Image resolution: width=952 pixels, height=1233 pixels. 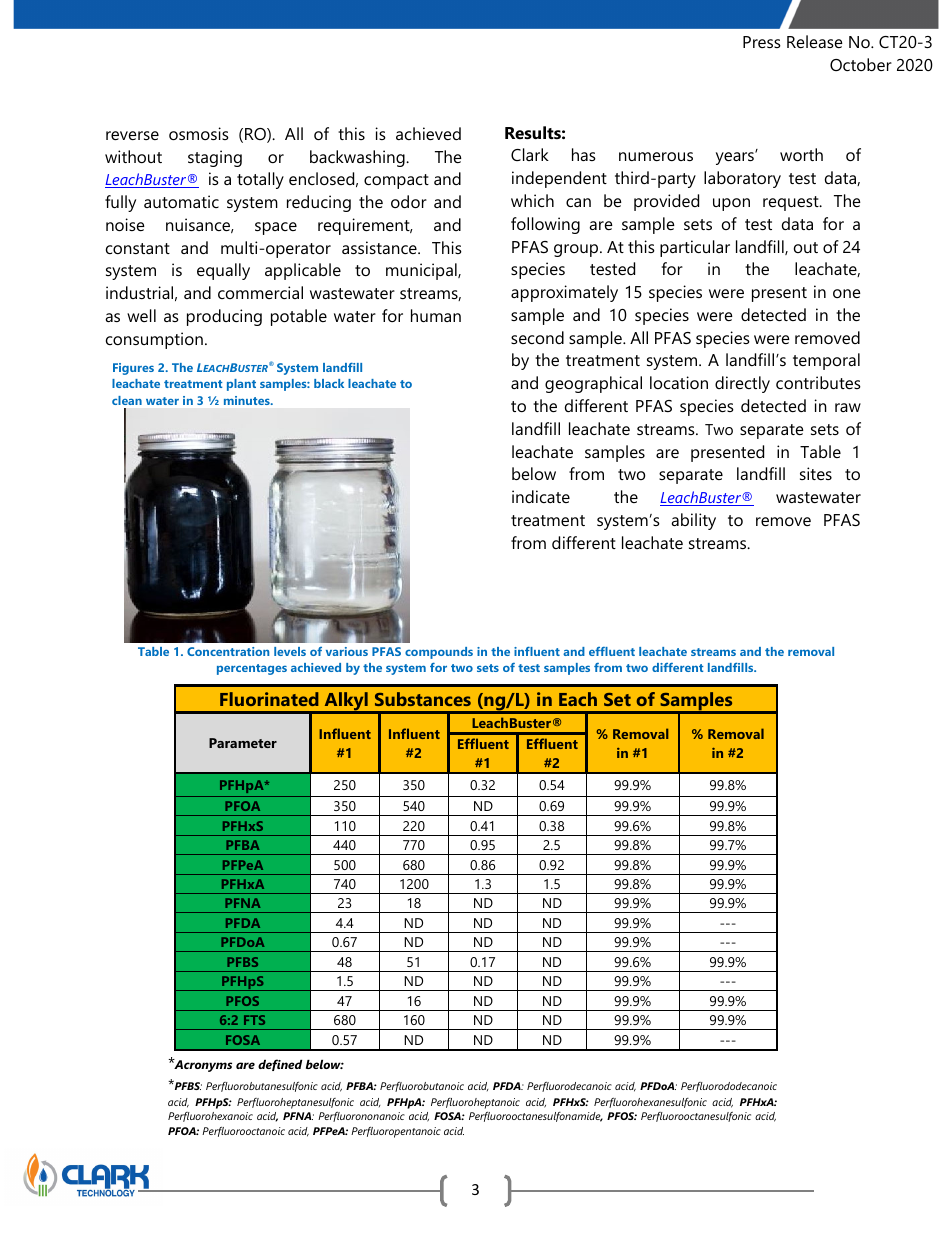 I want to click on defined, so click(x=280, y=1065).
